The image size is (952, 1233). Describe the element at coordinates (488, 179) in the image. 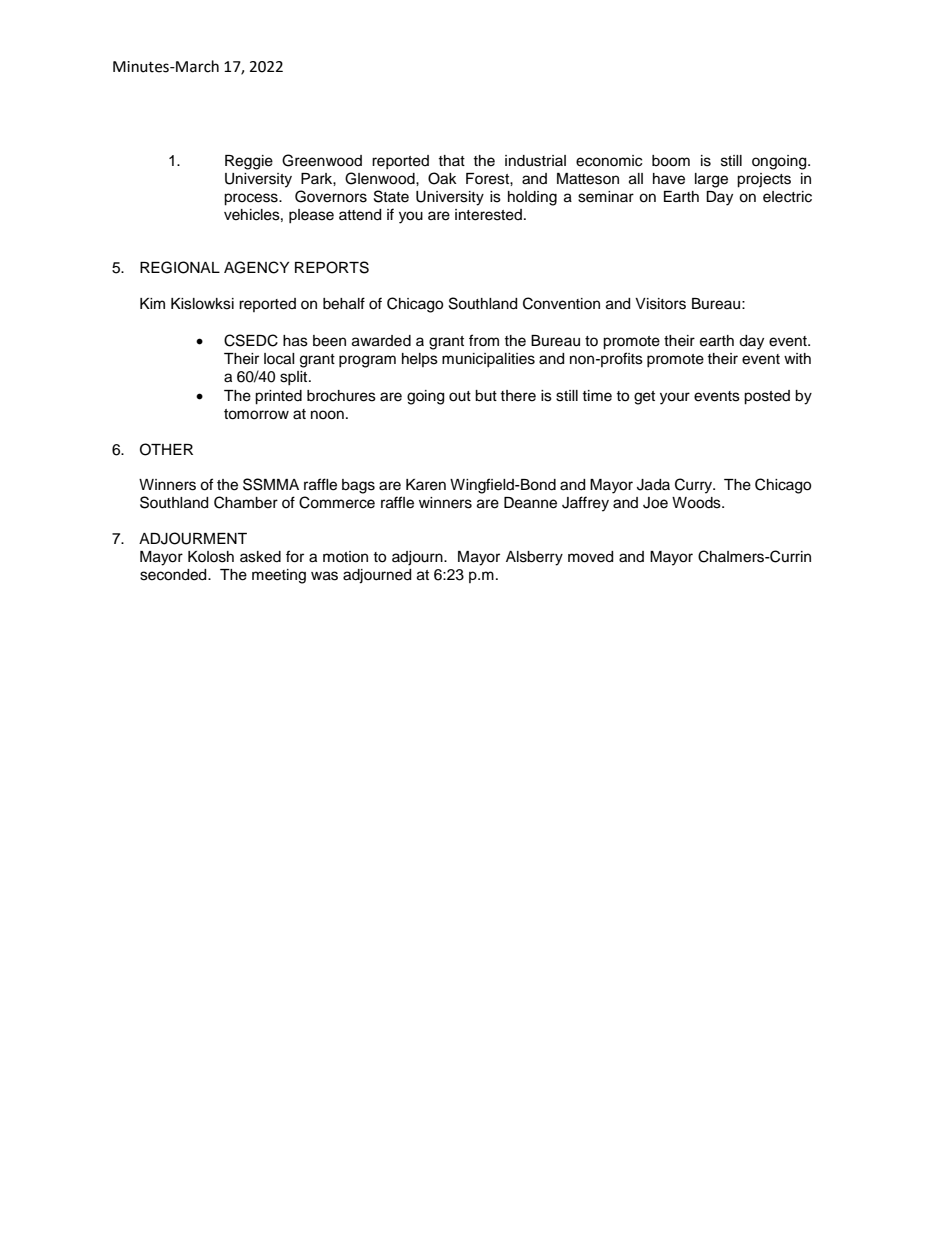

I see `Forest` at that location.
